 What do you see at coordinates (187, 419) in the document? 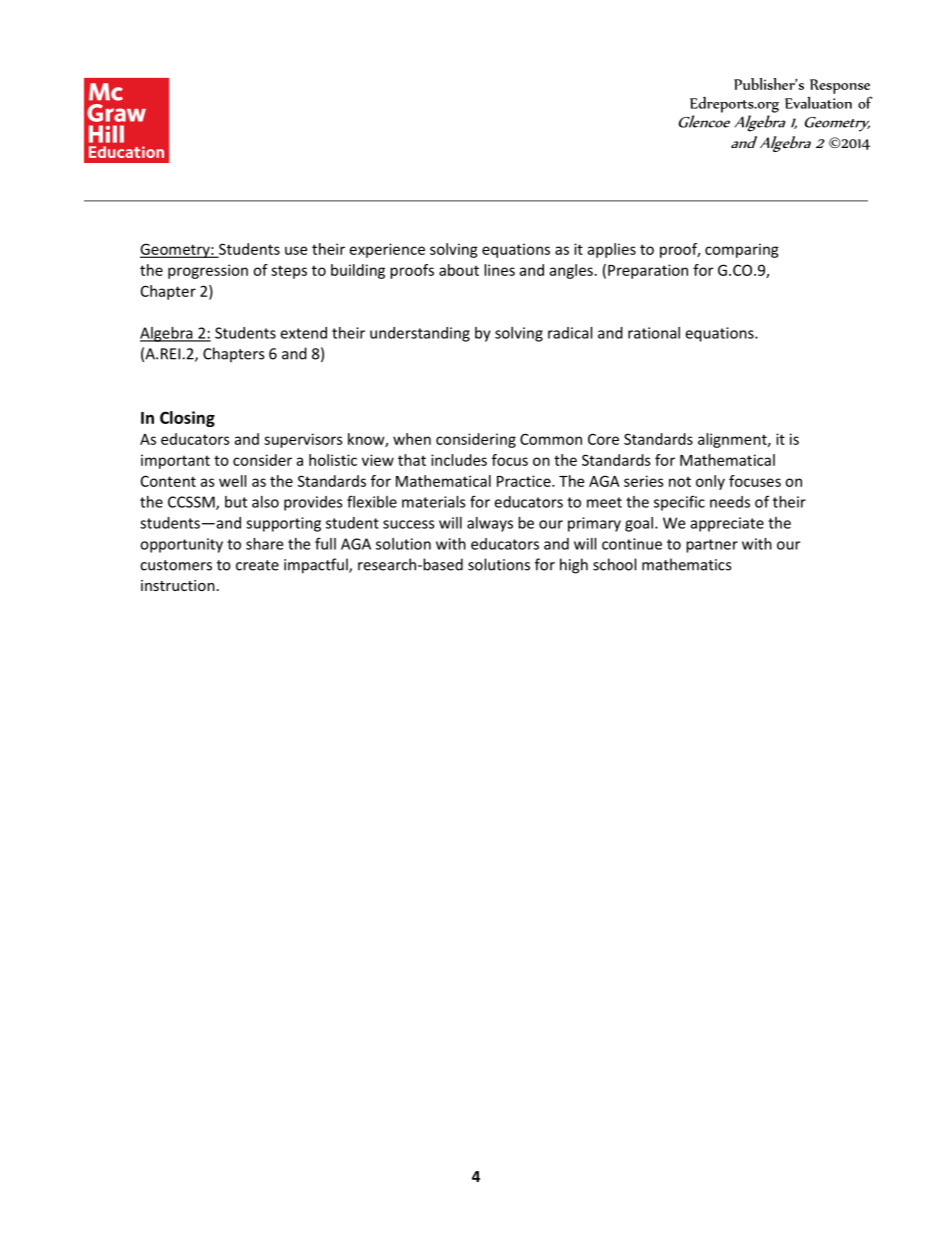
I see `Closing` at bounding box center [187, 419].
